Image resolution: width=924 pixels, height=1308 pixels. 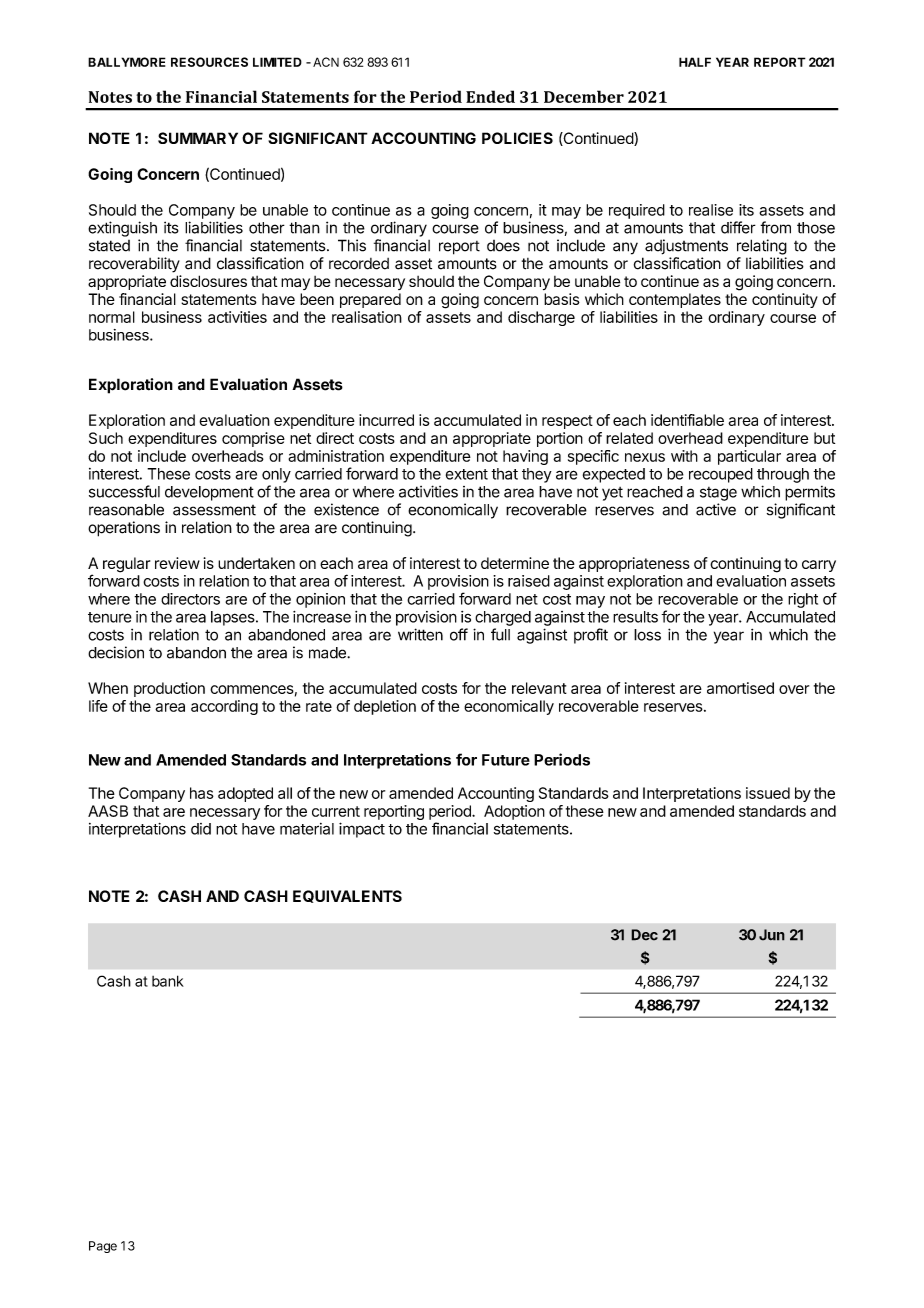 What do you see at coordinates (347, 896) in the screenshot?
I see `EQUIVALENTS` at bounding box center [347, 896].
